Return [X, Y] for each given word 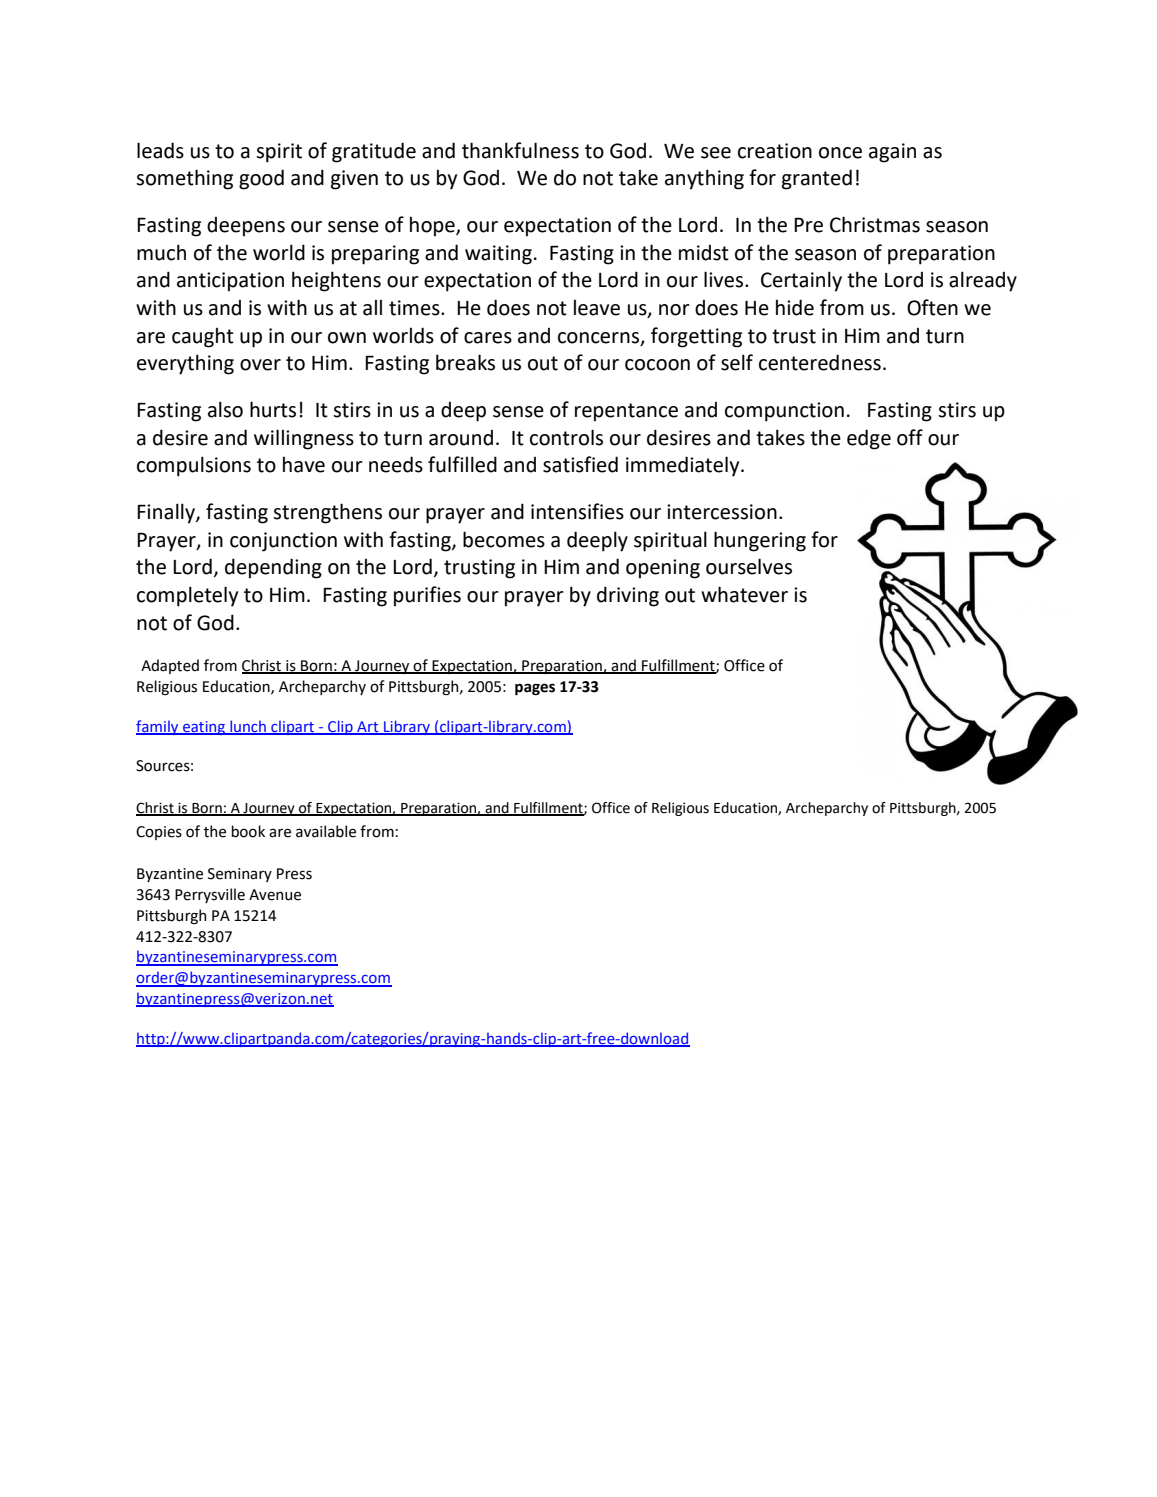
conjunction [283, 542]
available [326, 831]
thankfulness [520, 150]
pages [535, 689]
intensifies [577, 511]
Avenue [275, 895]
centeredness [820, 362]
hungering [760, 541]
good [261, 179]
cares [488, 338]
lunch [248, 727]
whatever [744, 594]
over [260, 365]
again [892, 153]
